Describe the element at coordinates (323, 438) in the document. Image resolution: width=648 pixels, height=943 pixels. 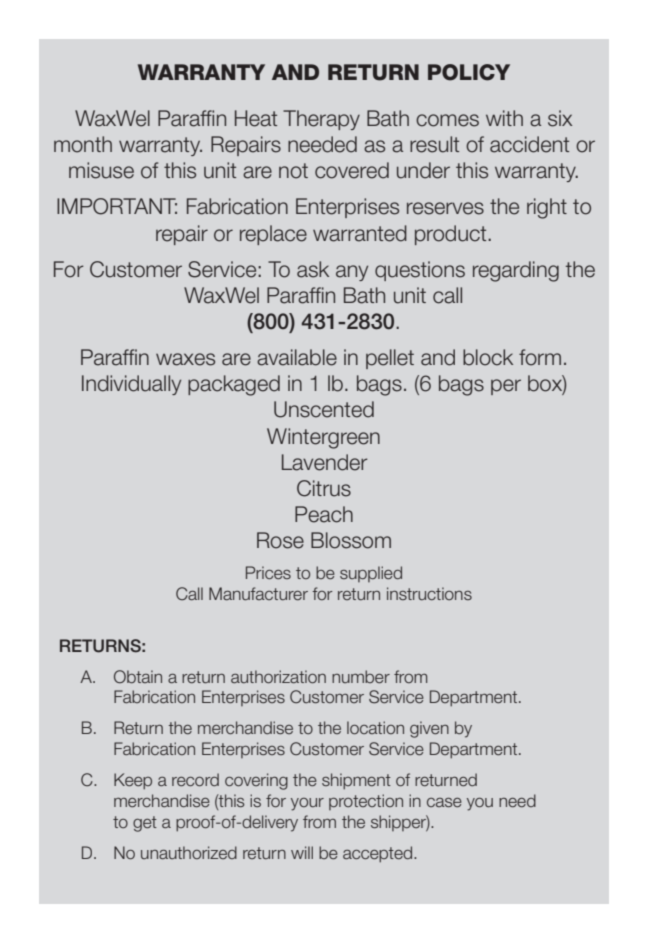
I see `Wintergreen` at that location.
